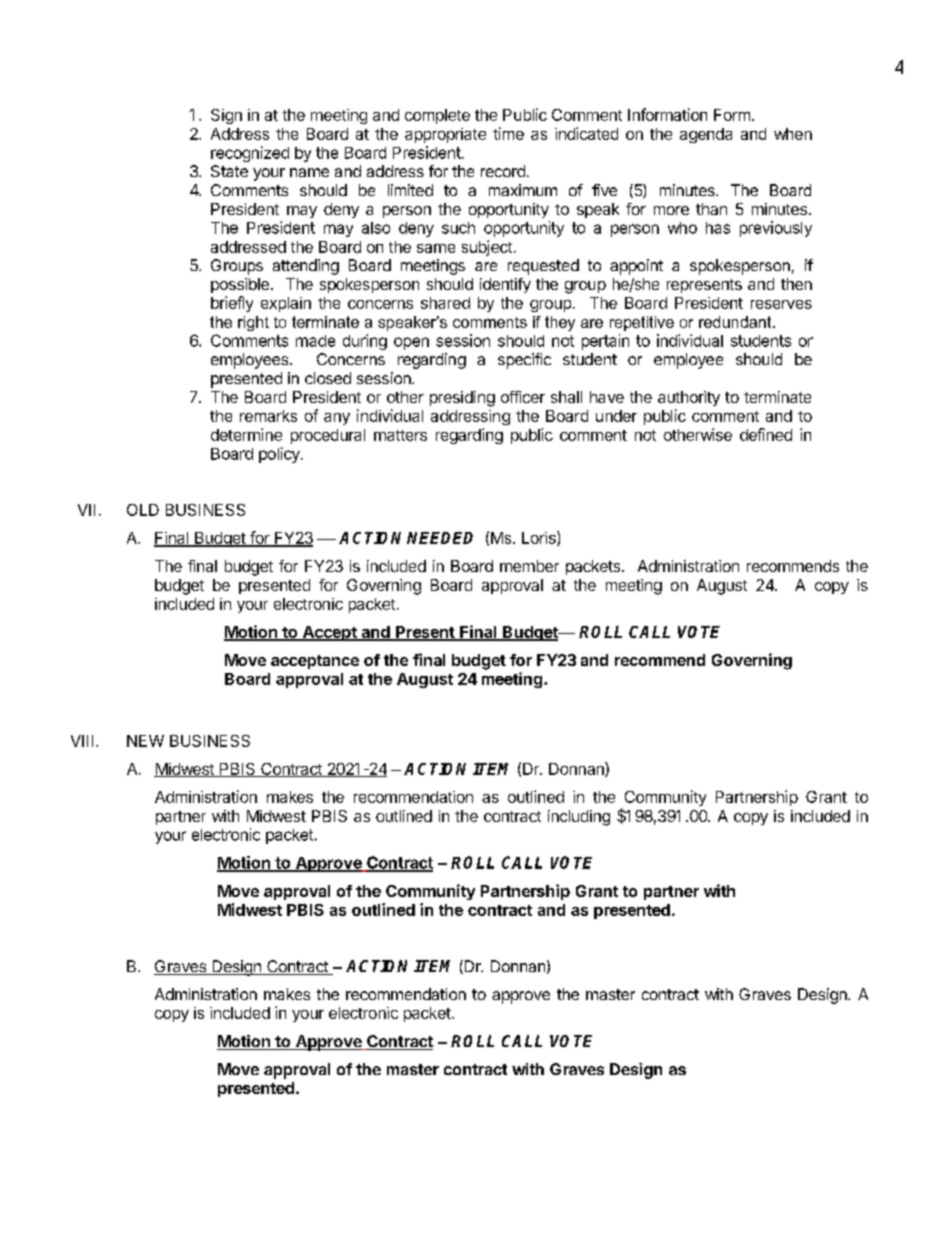  What do you see at coordinates (766, 434) in the screenshot?
I see `defined` at bounding box center [766, 434].
